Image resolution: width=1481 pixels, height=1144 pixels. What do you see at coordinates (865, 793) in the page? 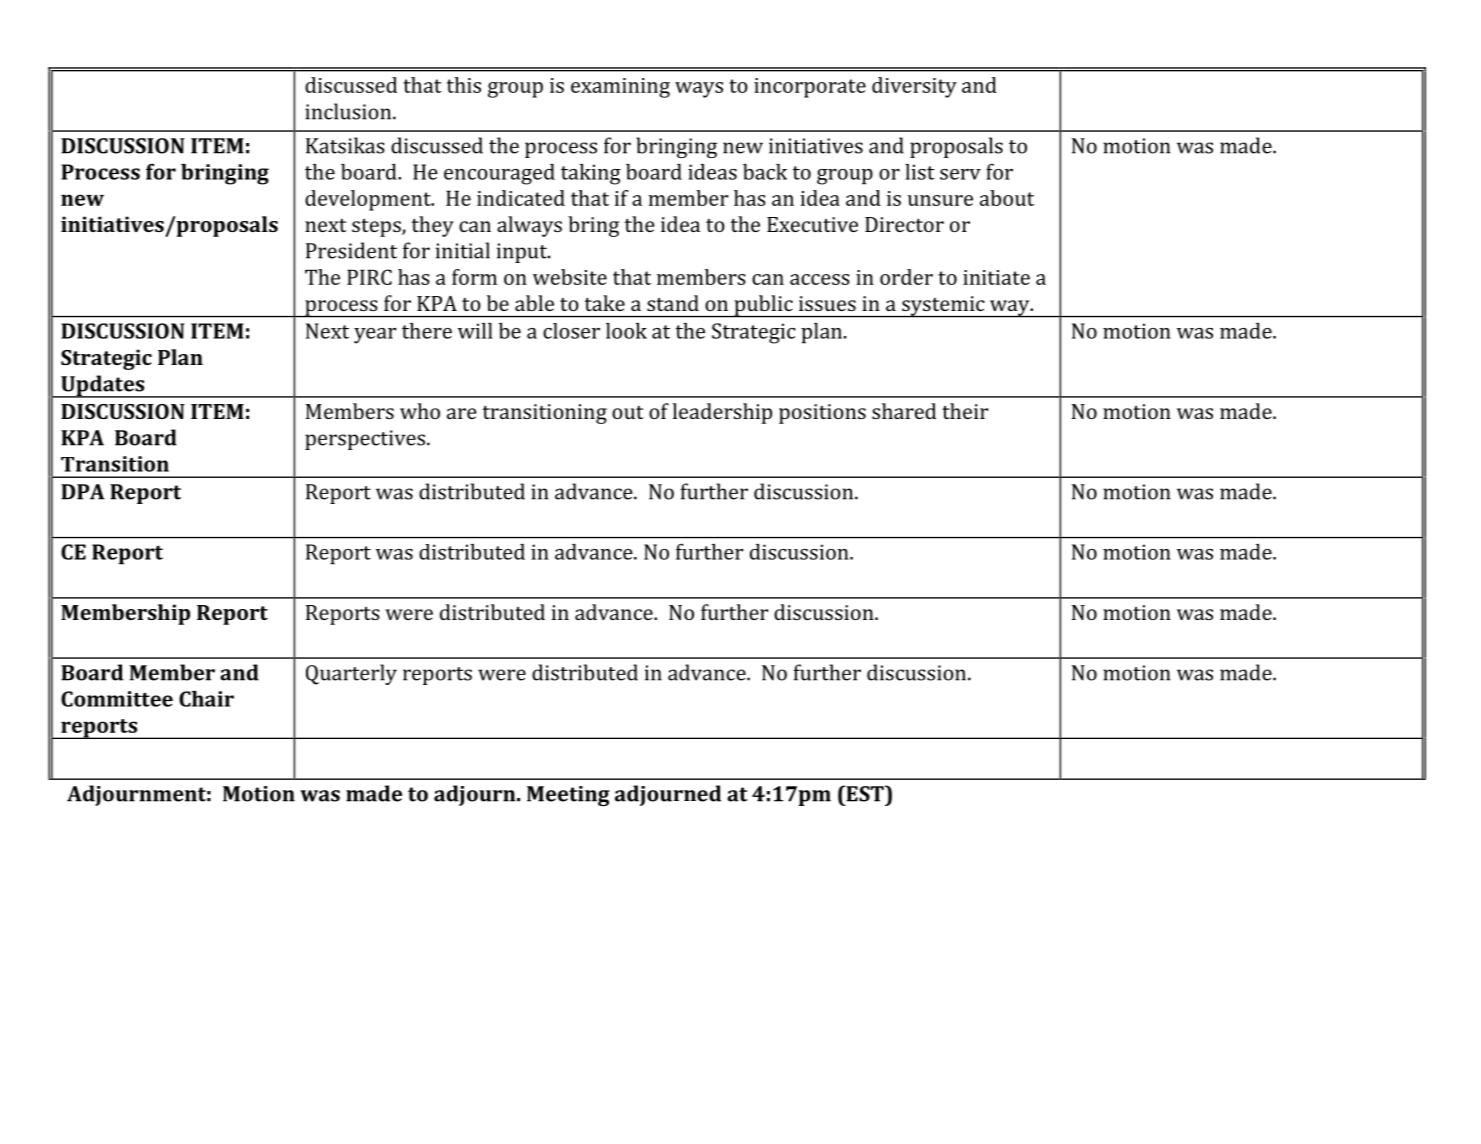
I see `EST` at bounding box center [865, 793].
